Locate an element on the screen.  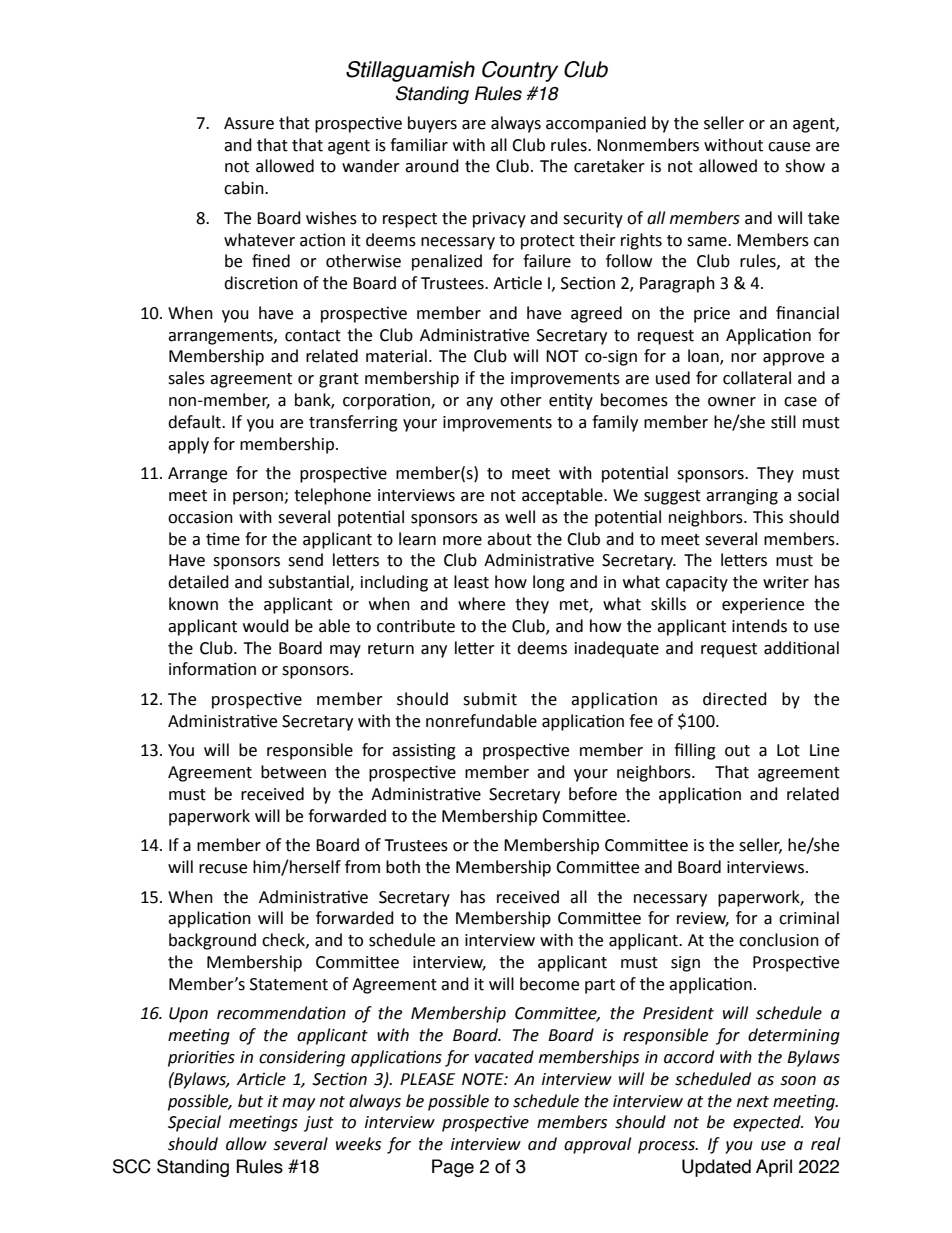
Page is located at coordinates (453, 1168).
